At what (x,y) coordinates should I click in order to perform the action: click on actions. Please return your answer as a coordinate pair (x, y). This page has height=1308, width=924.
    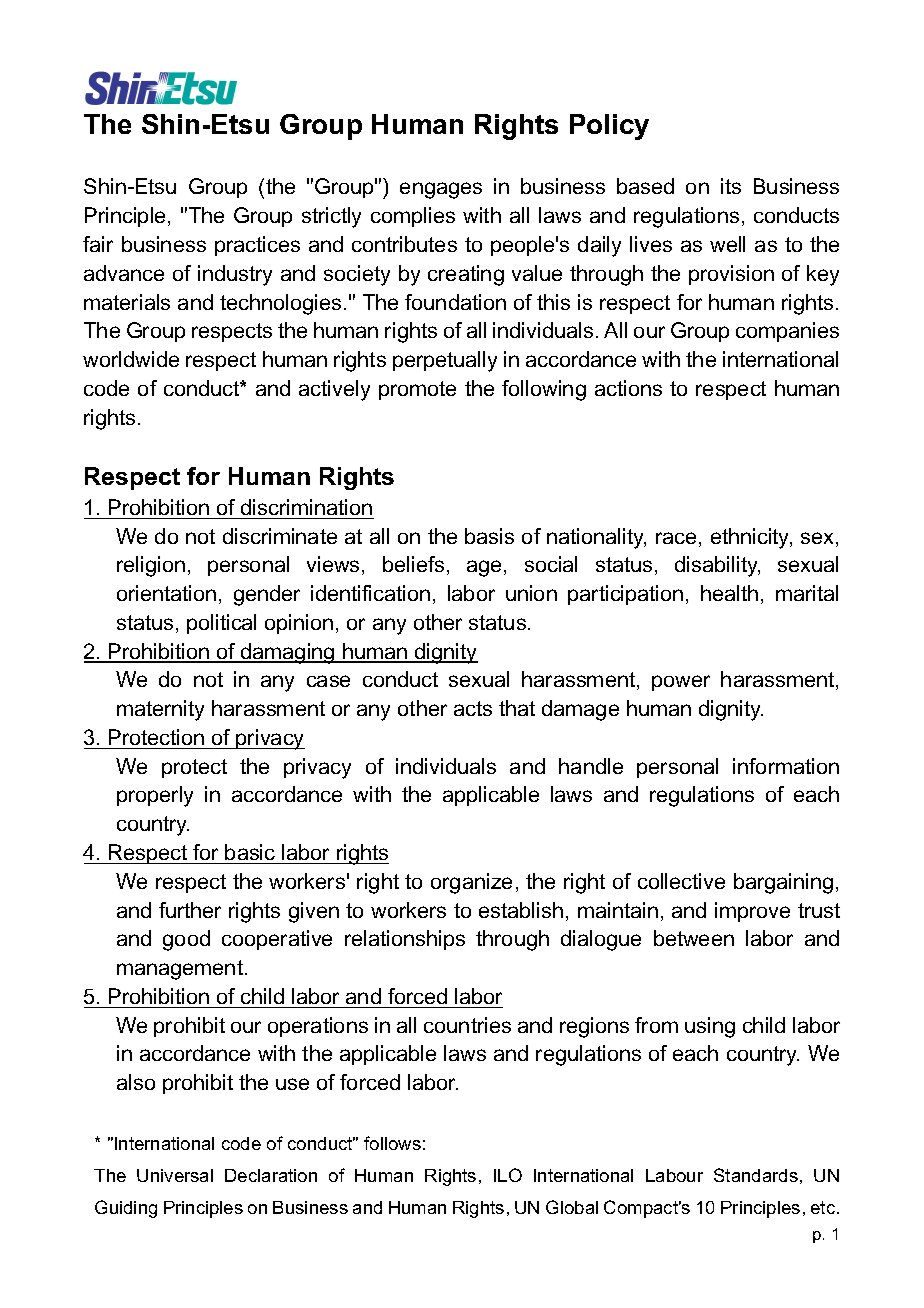
    Looking at the image, I should click on (628, 388).
